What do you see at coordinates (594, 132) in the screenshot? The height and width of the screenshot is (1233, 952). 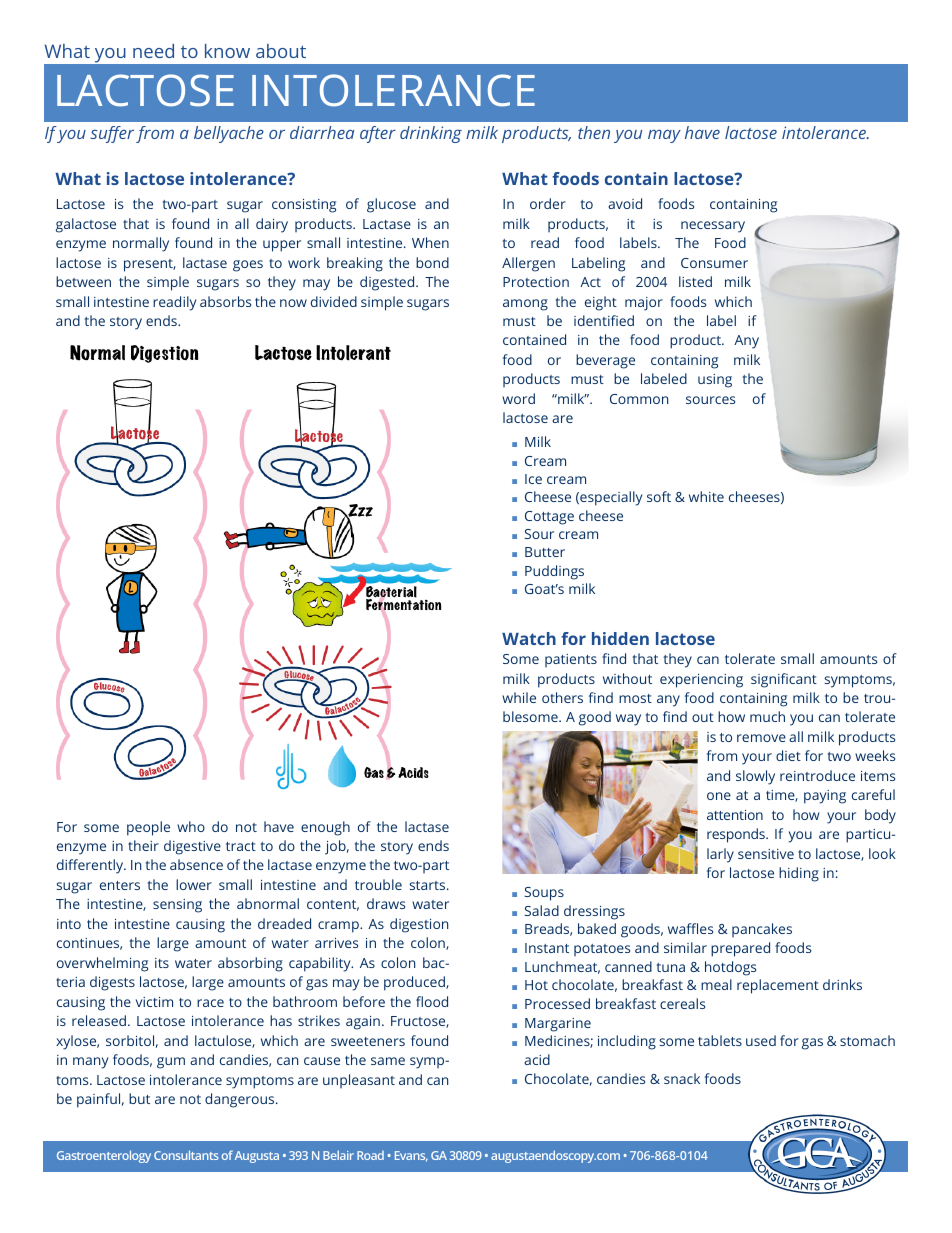 I see `then` at bounding box center [594, 132].
